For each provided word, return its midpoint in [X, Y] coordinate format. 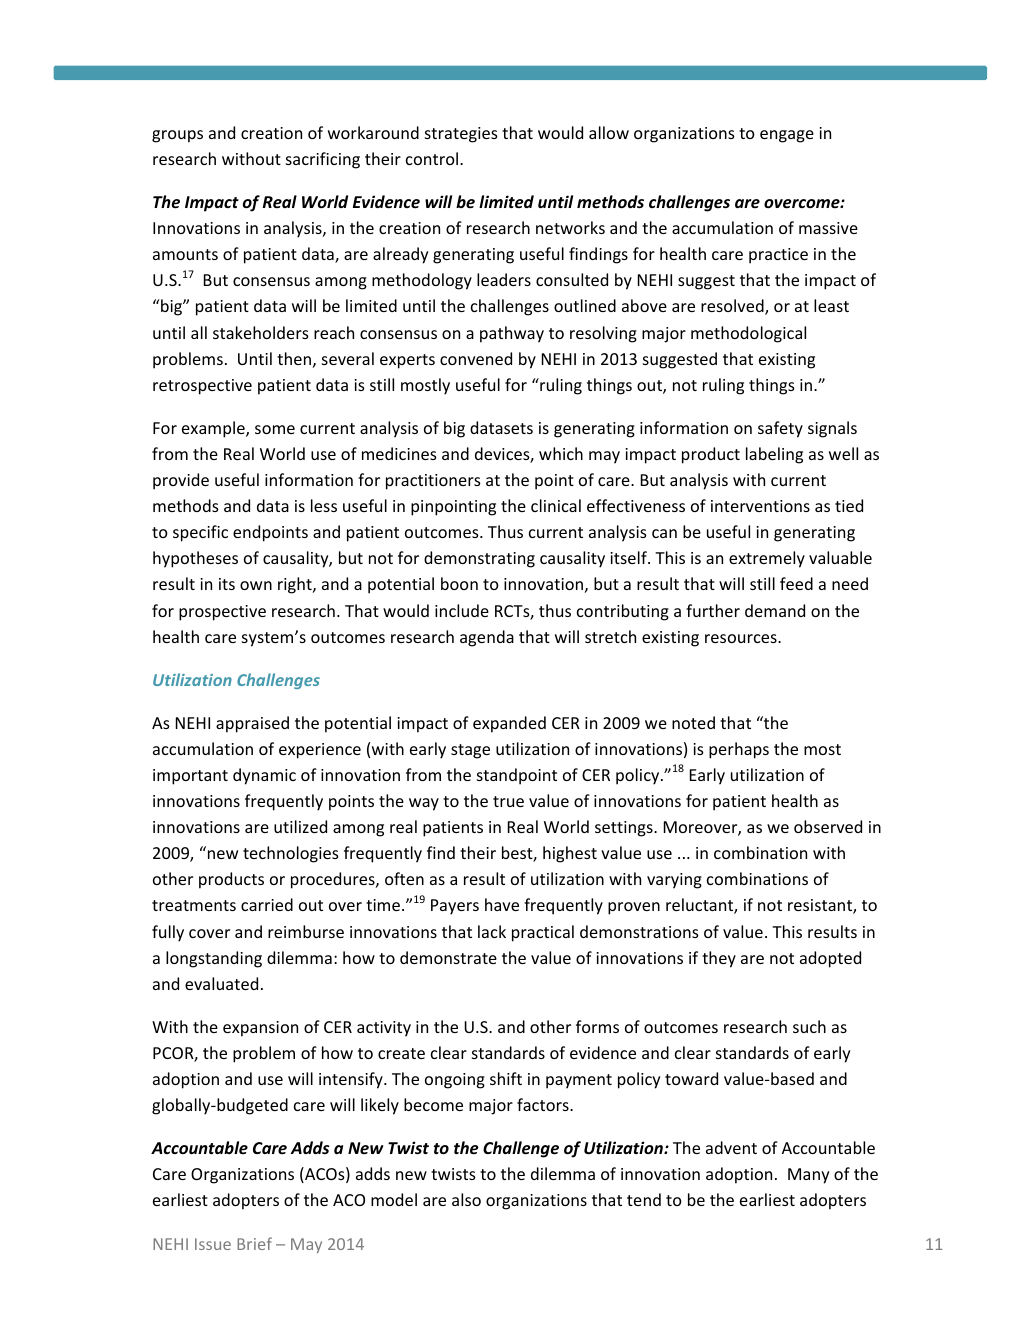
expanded [509, 724]
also [466, 1199]
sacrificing [323, 160]
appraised [252, 724]
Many [808, 1176]
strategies [461, 135]
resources [742, 638]
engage [787, 136]
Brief [254, 1243]
